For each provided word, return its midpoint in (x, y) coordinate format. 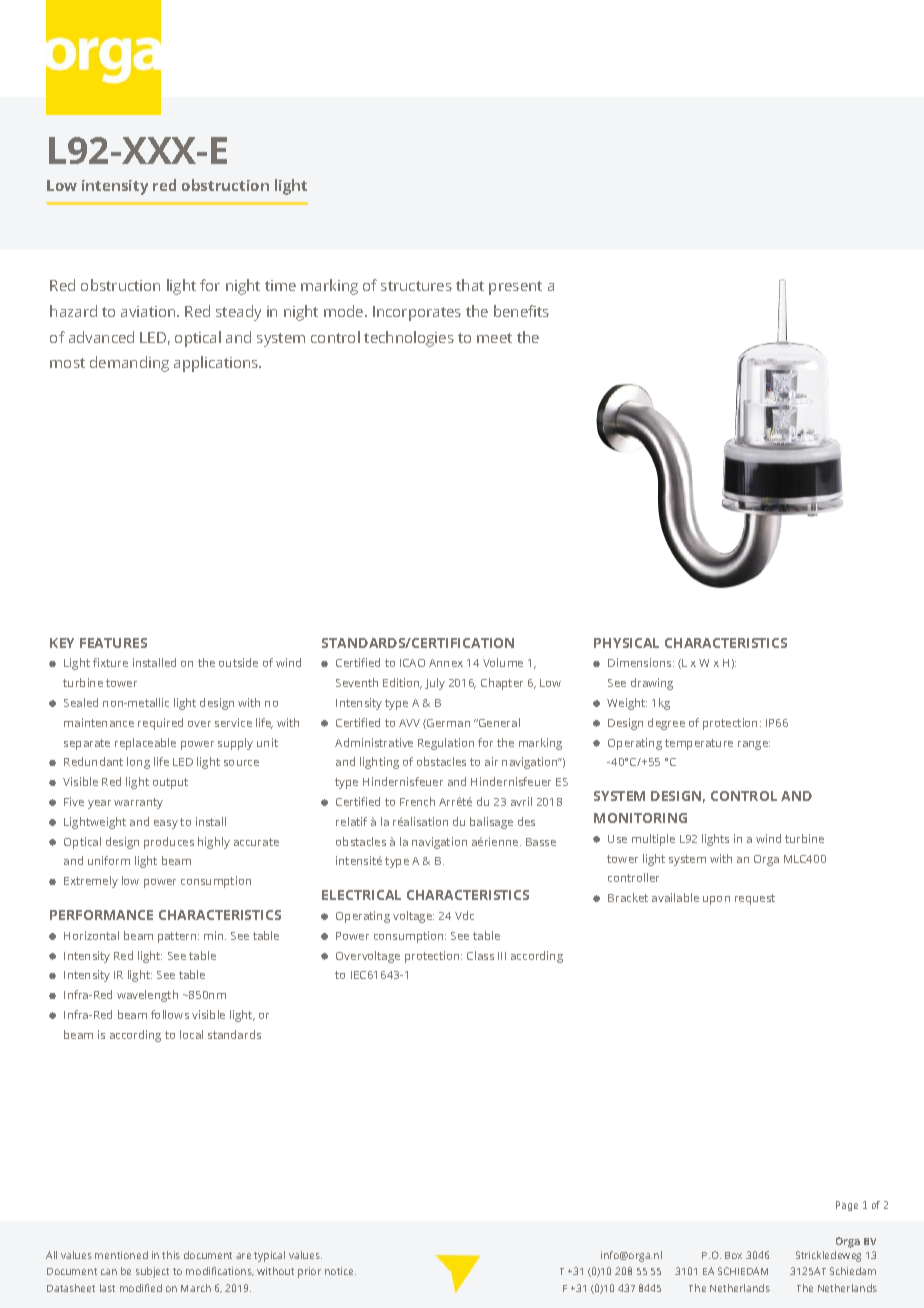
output (170, 783)
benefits (521, 311)
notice (340, 1271)
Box (733, 1255)
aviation (149, 311)
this (171, 1255)
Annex (446, 663)
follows (170, 1014)
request (755, 899)
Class (480, 955)
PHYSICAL (626, 643)
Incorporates (417, 313)
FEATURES (113, 643)
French (417, 801)
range (754, 745)
